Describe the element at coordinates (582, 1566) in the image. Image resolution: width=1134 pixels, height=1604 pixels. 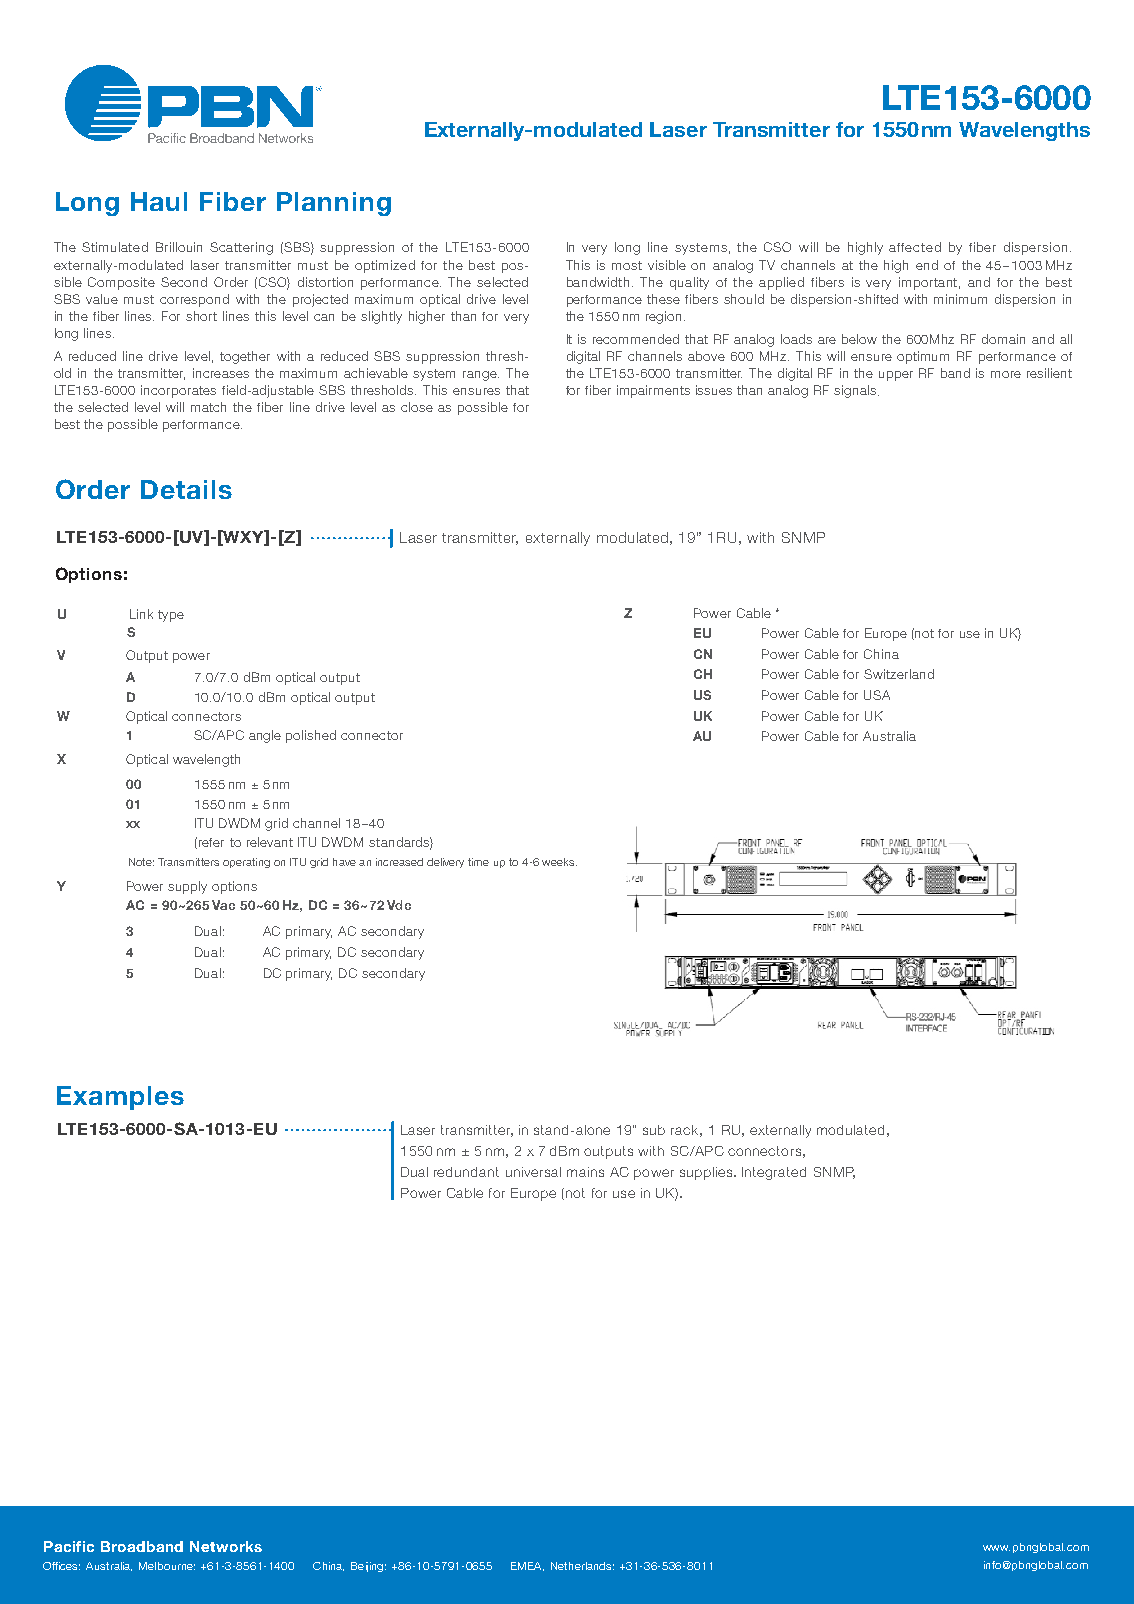
I see `Netherlands` at that location.
